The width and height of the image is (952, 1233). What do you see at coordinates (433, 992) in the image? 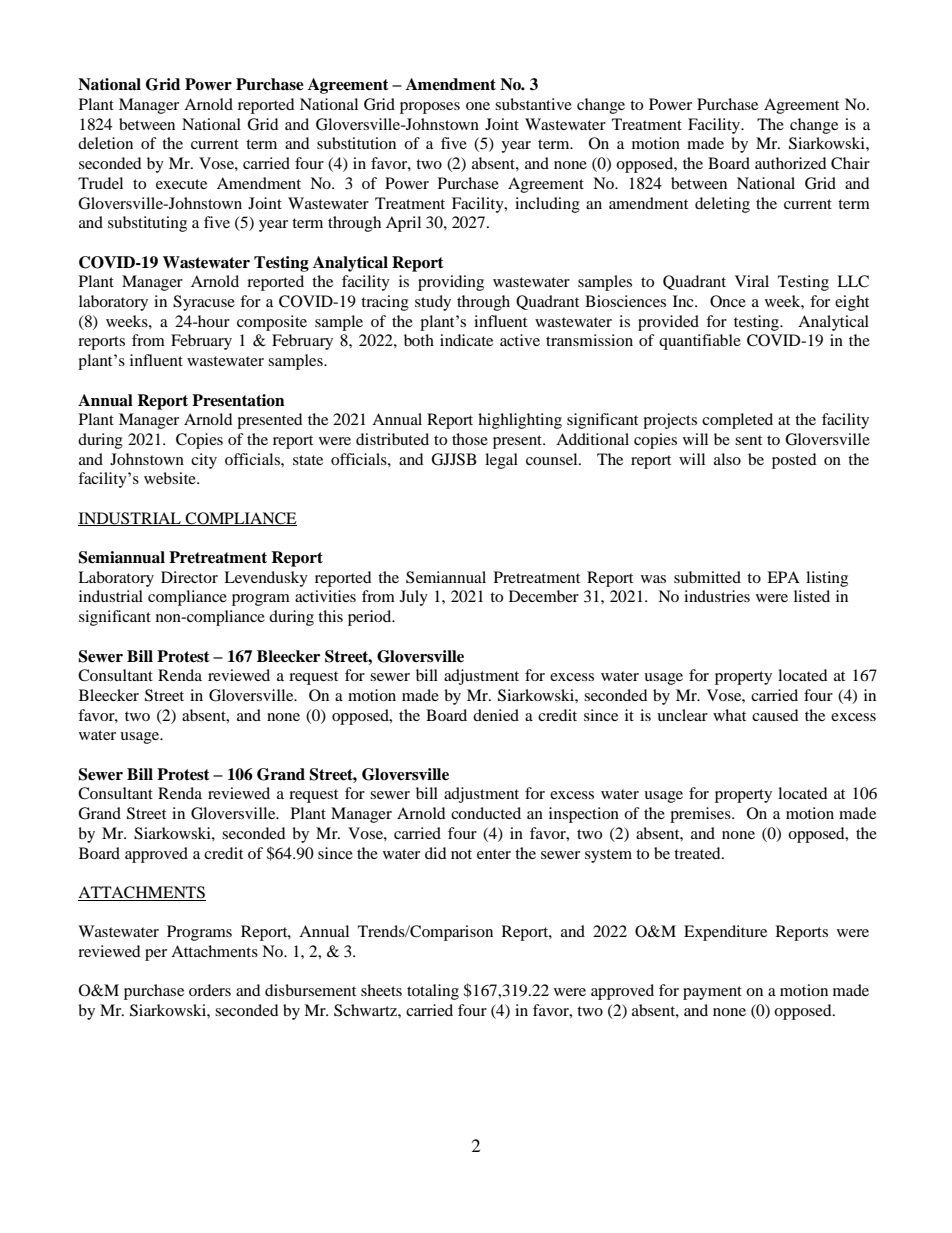
I see `totaling` at bounding box center [433, 992].
